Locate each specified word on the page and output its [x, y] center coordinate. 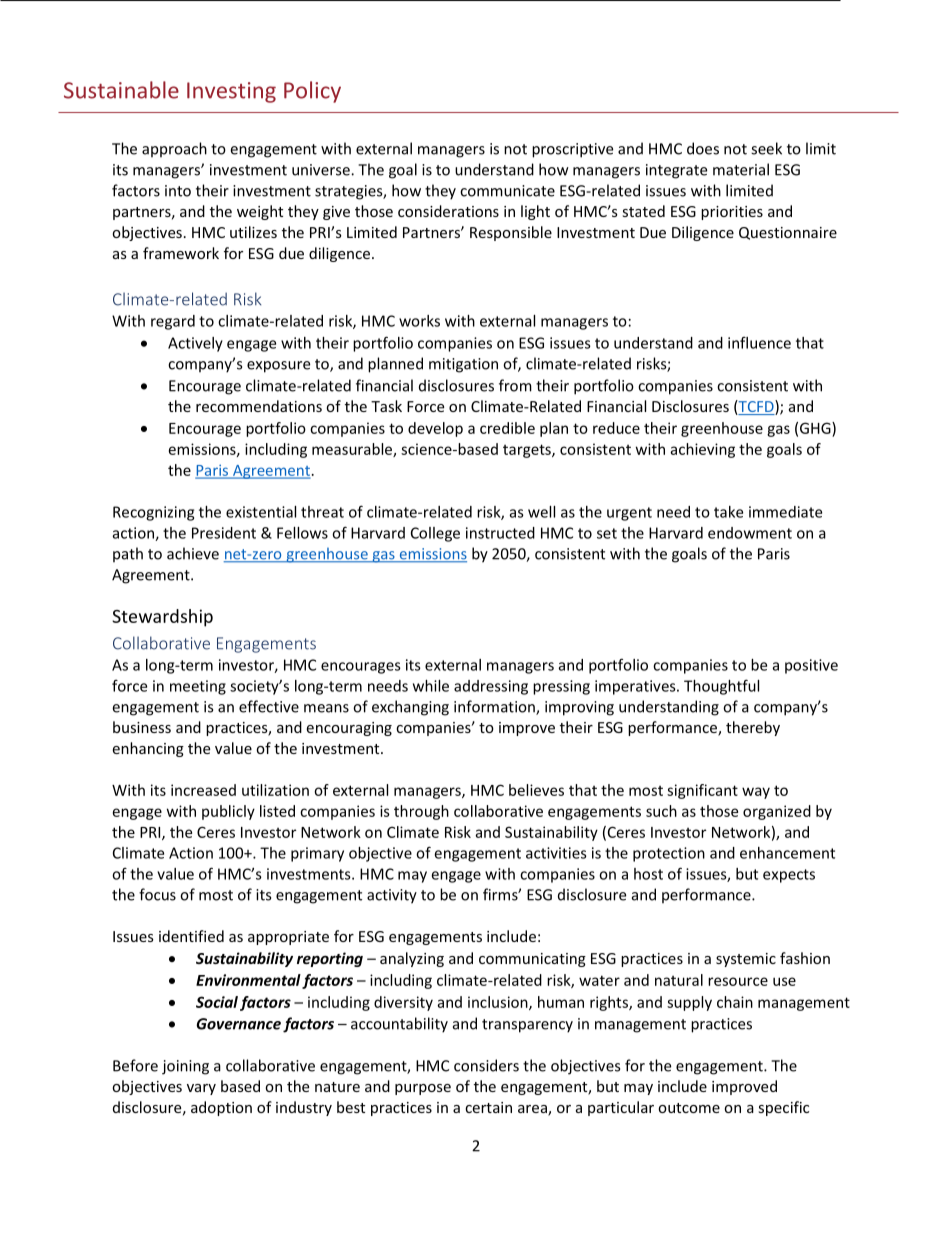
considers [486, 1065]
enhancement [787, 853]
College [435, 534]
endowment [750, 533]
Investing [231, 92]
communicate [507, 191]
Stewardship [162, 618]
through [421, 812]
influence [759, 342]
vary [201, 1089]
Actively [195, 344]
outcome [689, 1108]
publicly [228, 812]
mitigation [463, 365]
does [703, 148]
